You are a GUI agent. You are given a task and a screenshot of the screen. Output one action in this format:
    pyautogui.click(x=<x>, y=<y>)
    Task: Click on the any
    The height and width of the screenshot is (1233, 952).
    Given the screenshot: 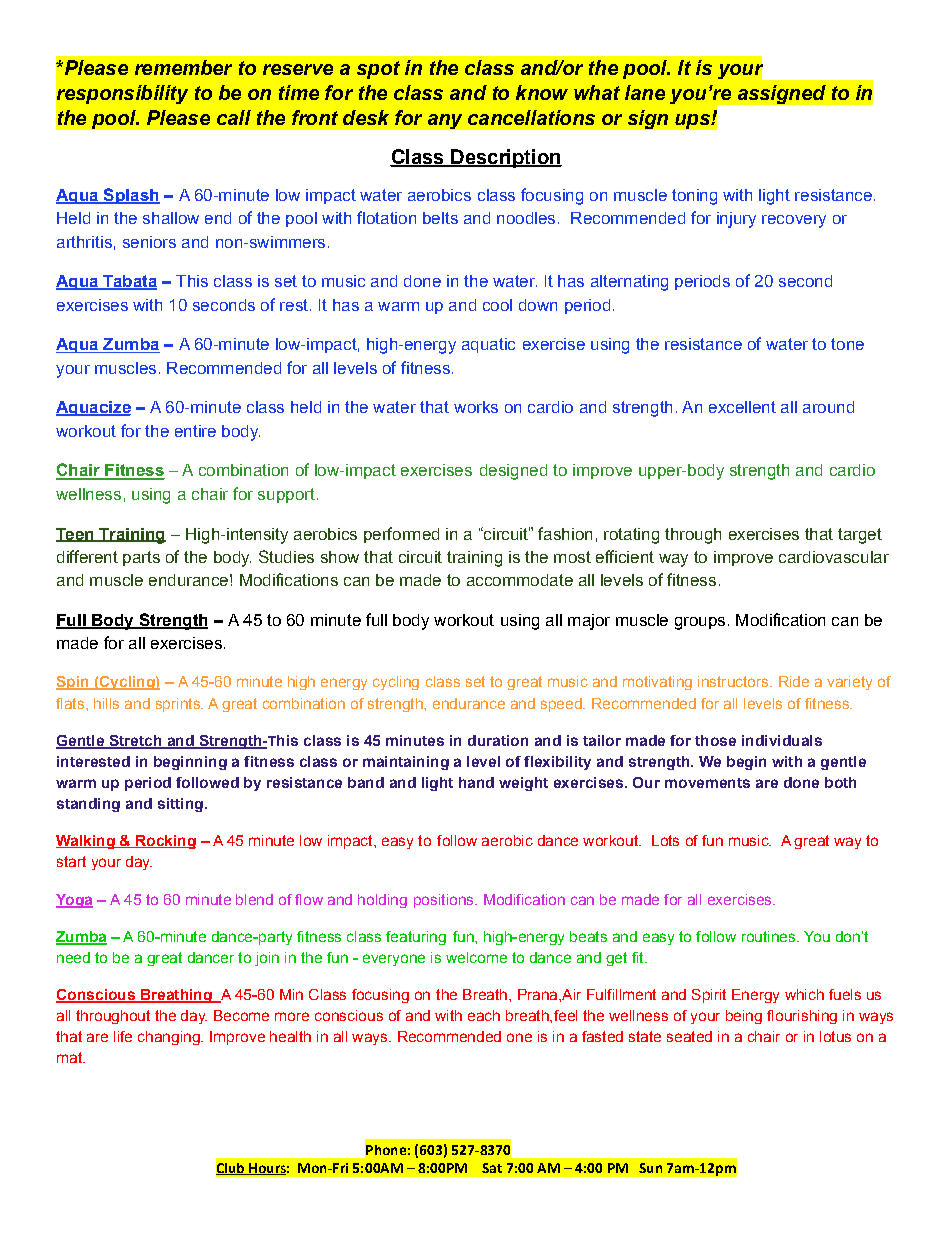 What is the action you would take?
    pyautogui.click(x=445, y=121)
